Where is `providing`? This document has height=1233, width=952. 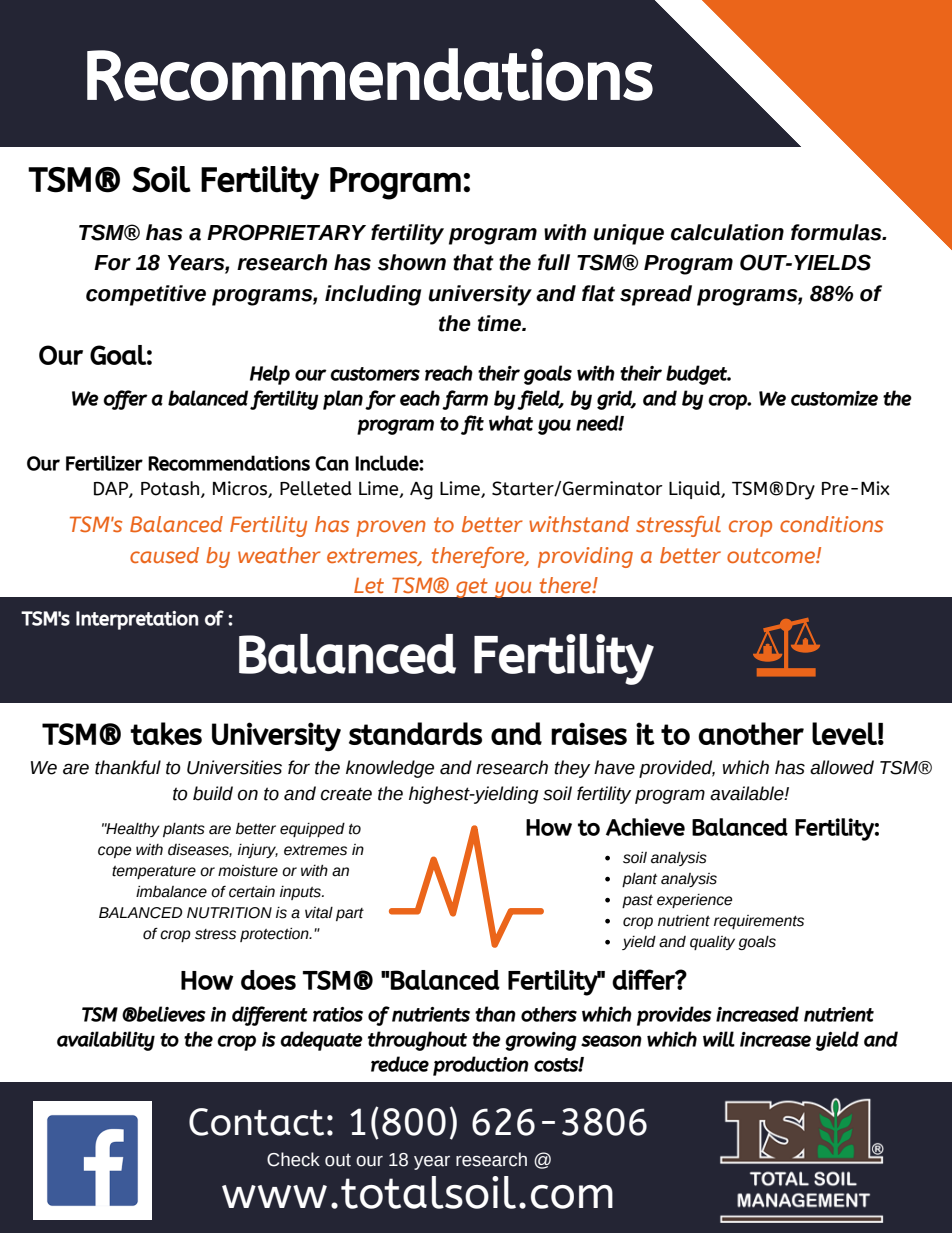
providing is located at coordinates (585, 557).
